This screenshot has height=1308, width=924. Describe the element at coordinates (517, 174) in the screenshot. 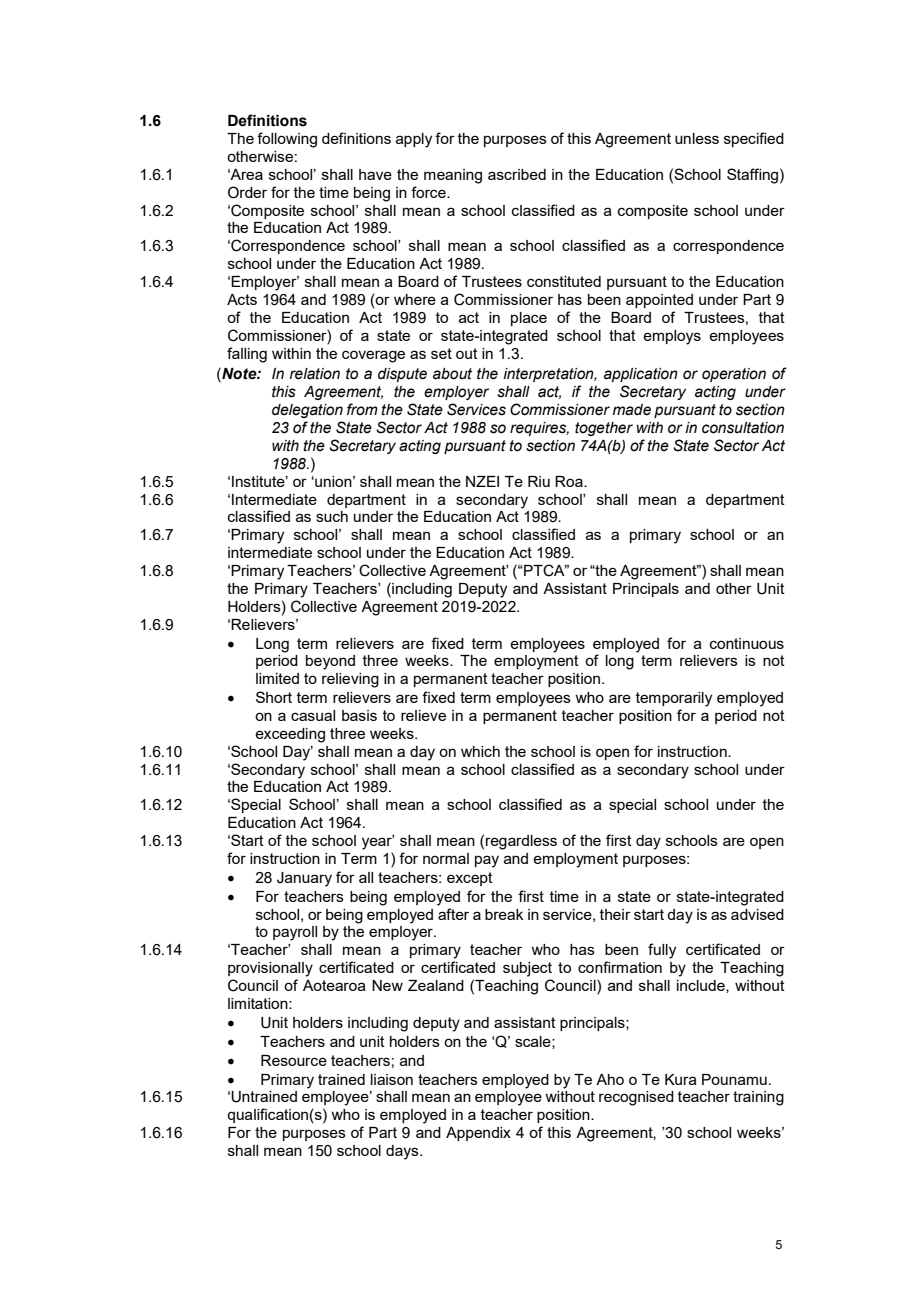

I see `ascribed` at that location.
